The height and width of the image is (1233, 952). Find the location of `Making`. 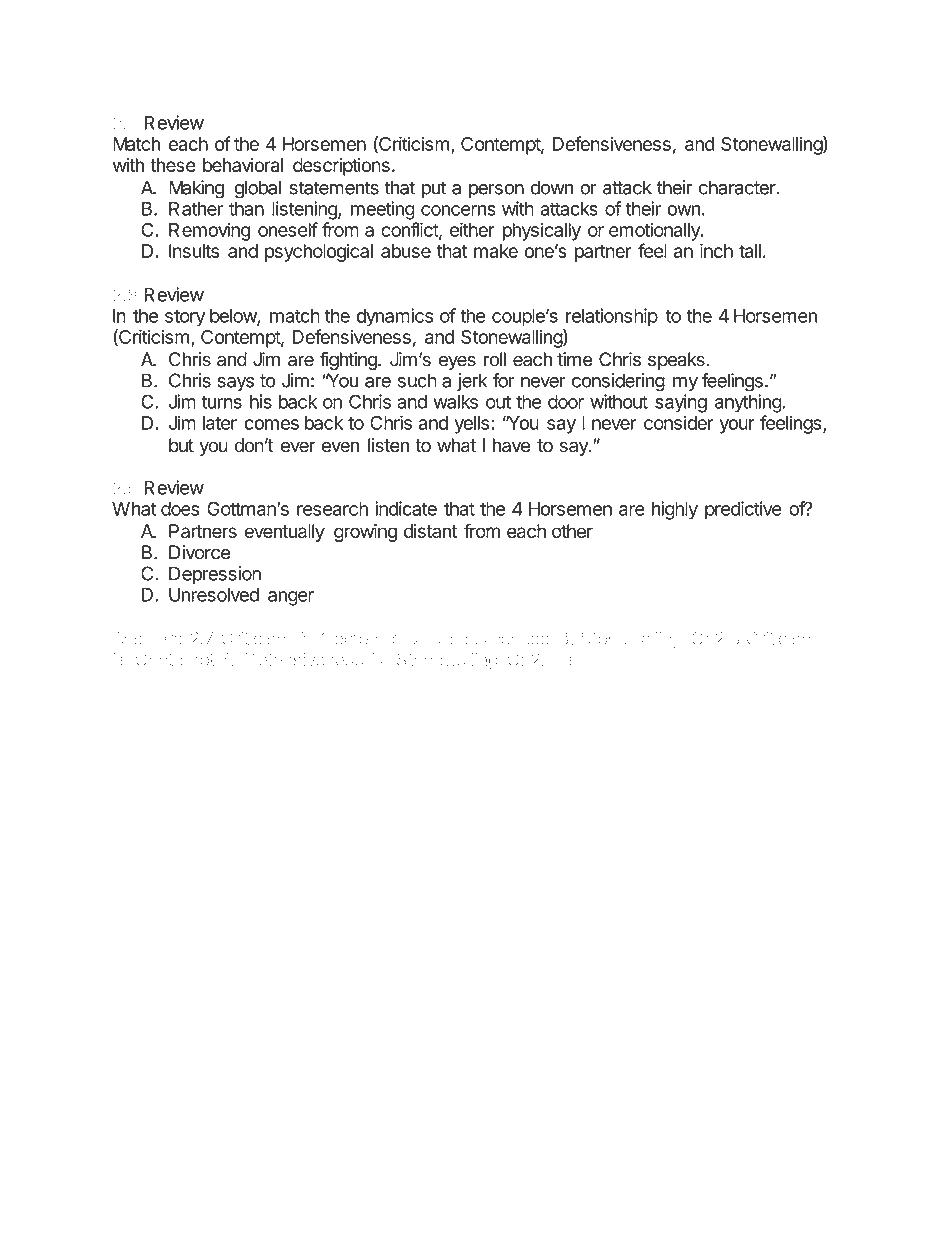

Making is located at coordinates (196, 189).
